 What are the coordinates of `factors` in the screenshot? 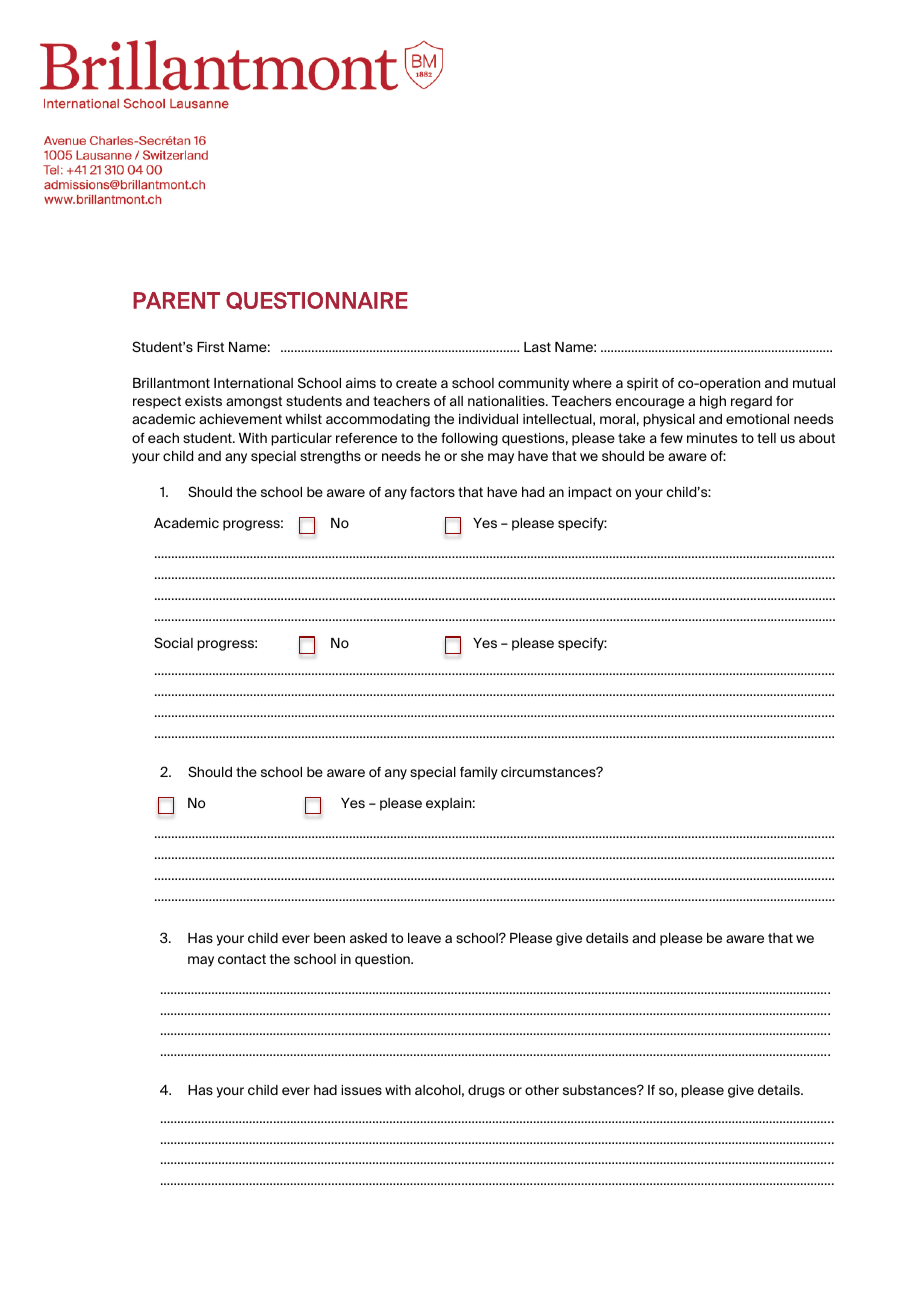 It's located at (432, 492).
